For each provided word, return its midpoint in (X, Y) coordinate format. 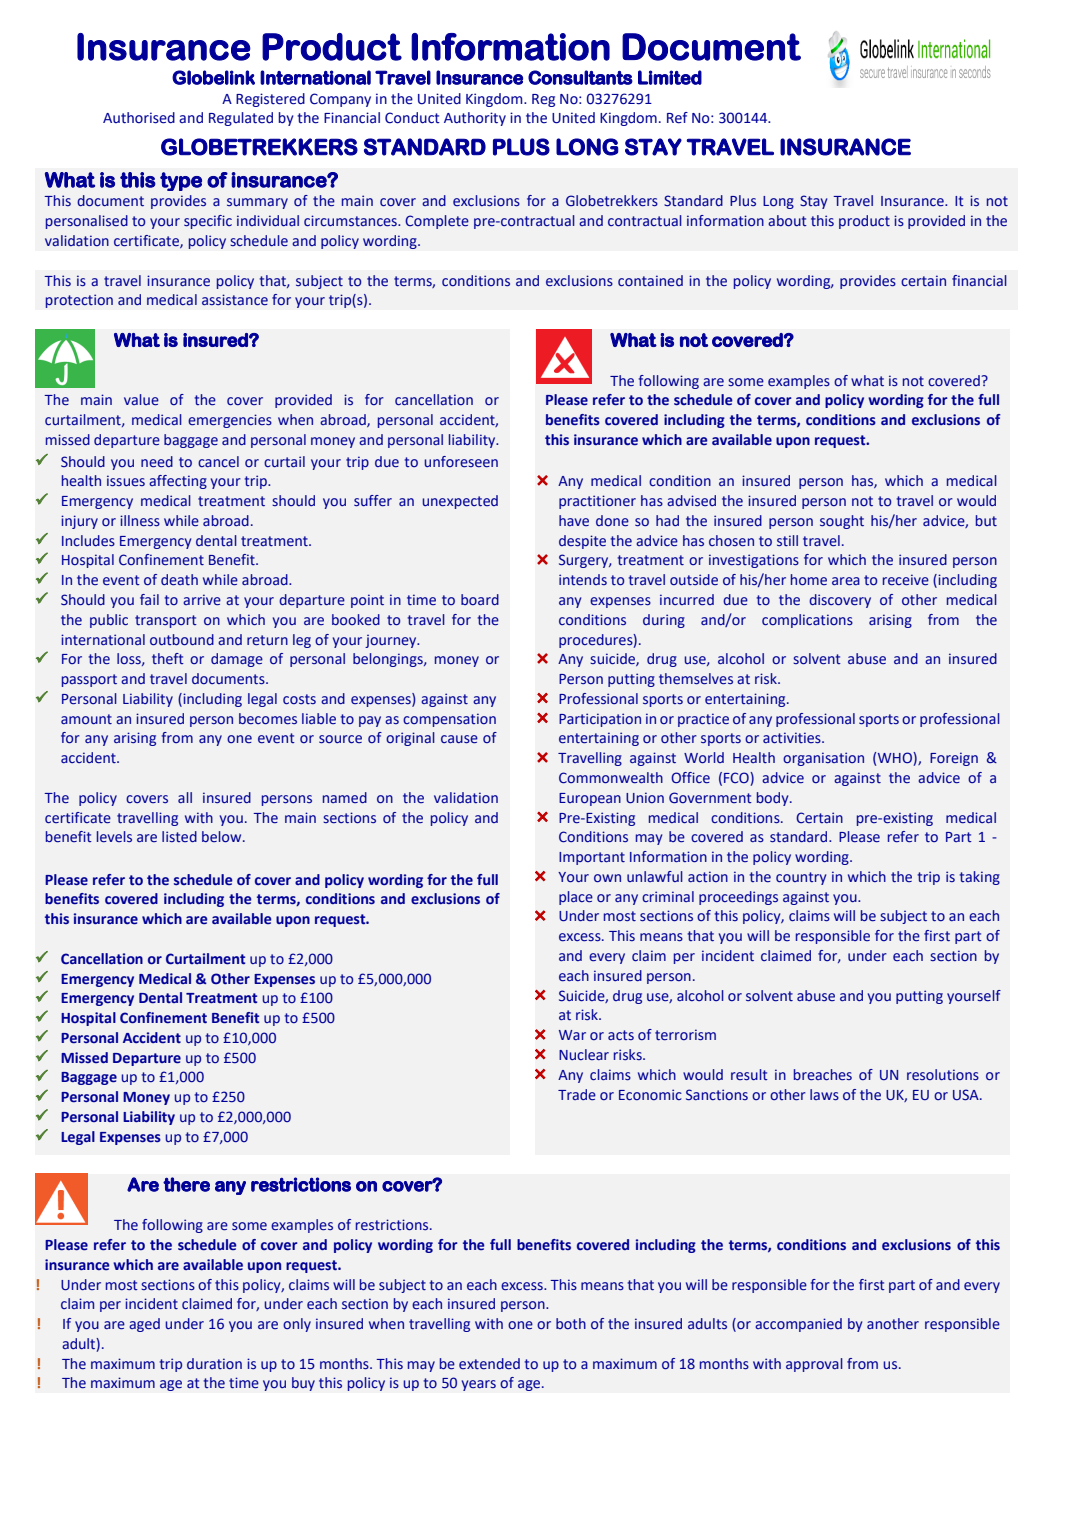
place (576, 898)
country (801, 878)
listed (179, 836)
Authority (475, 119)
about (787, 221)
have (574, 520)
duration (214, 1363)
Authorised (139, 118)
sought (842, 522)
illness (140, 521)
